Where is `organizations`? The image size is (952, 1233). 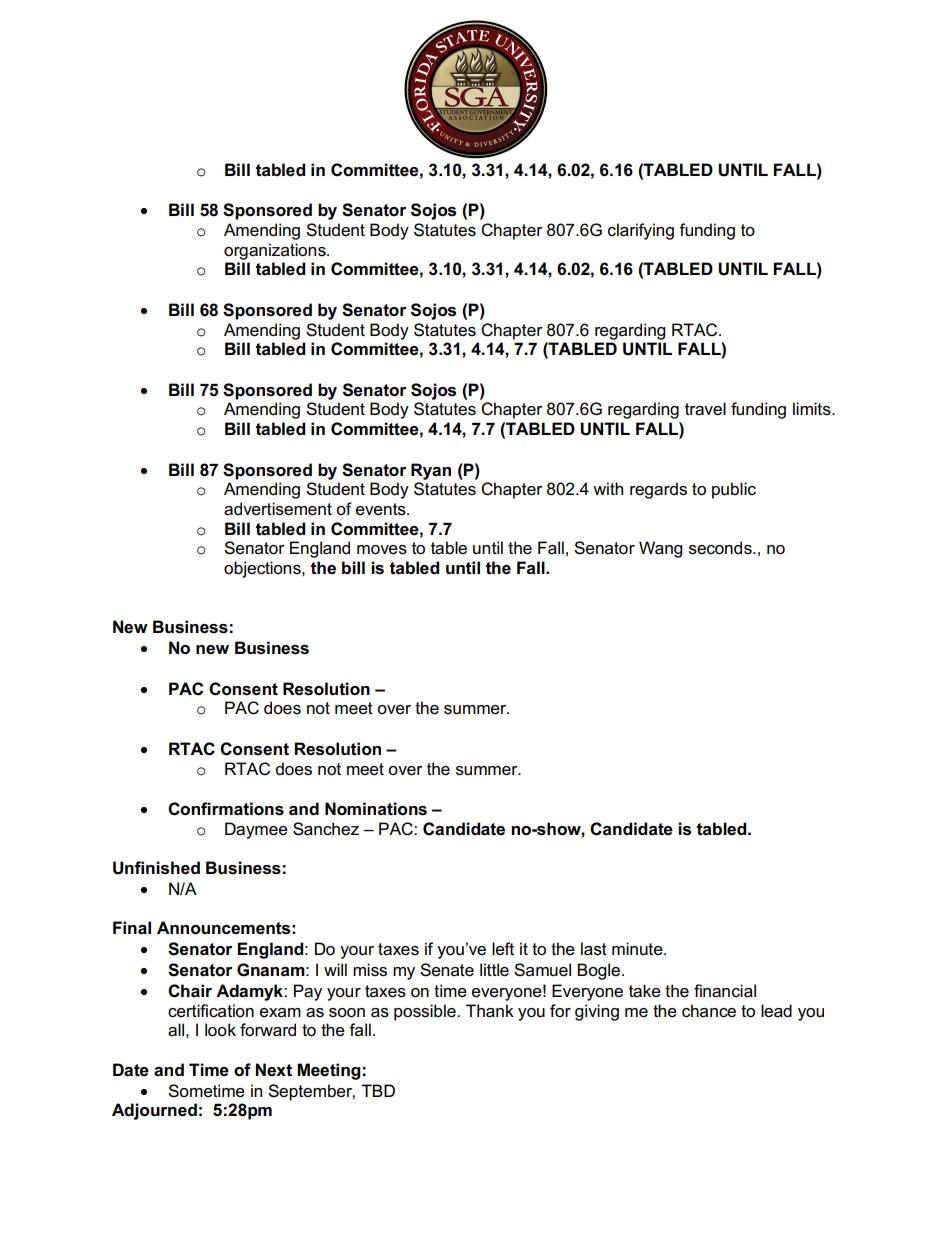
organizations is located at coordinates (276, 251).
